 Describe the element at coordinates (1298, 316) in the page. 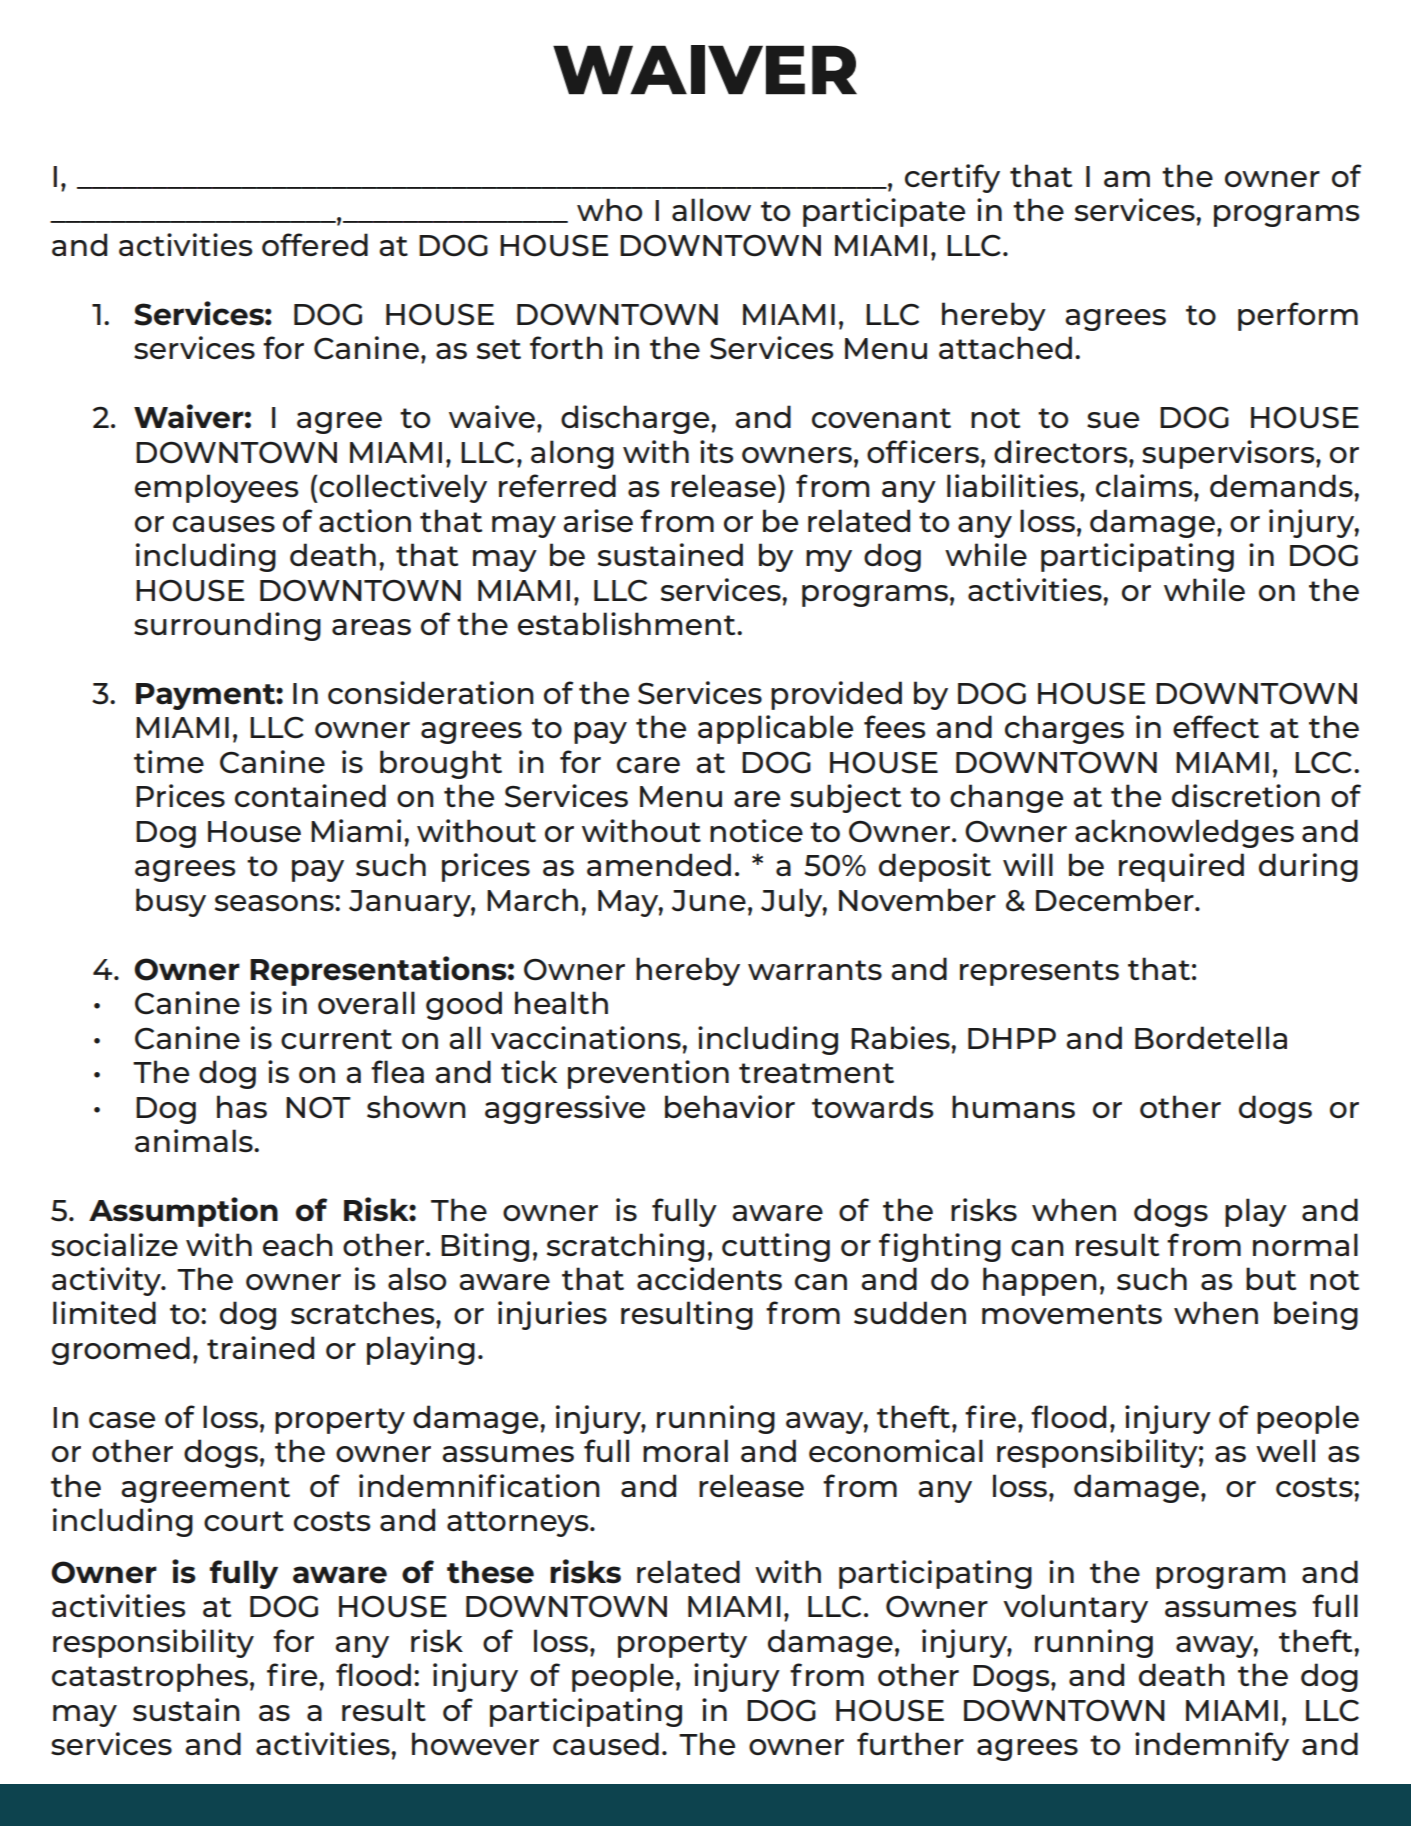

I see `perform` at that location.
